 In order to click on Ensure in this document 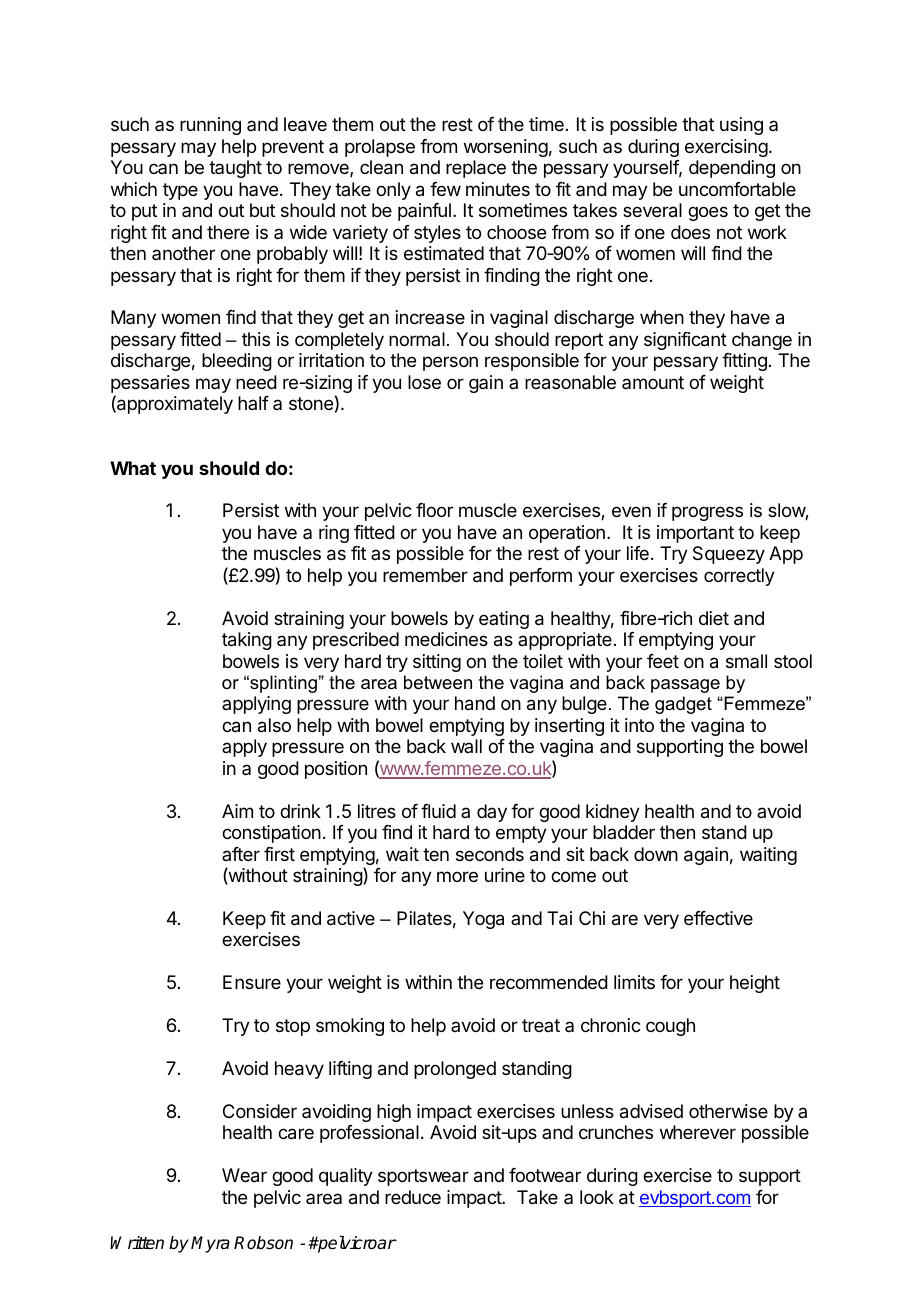, I will do `click(252, 982)`.
